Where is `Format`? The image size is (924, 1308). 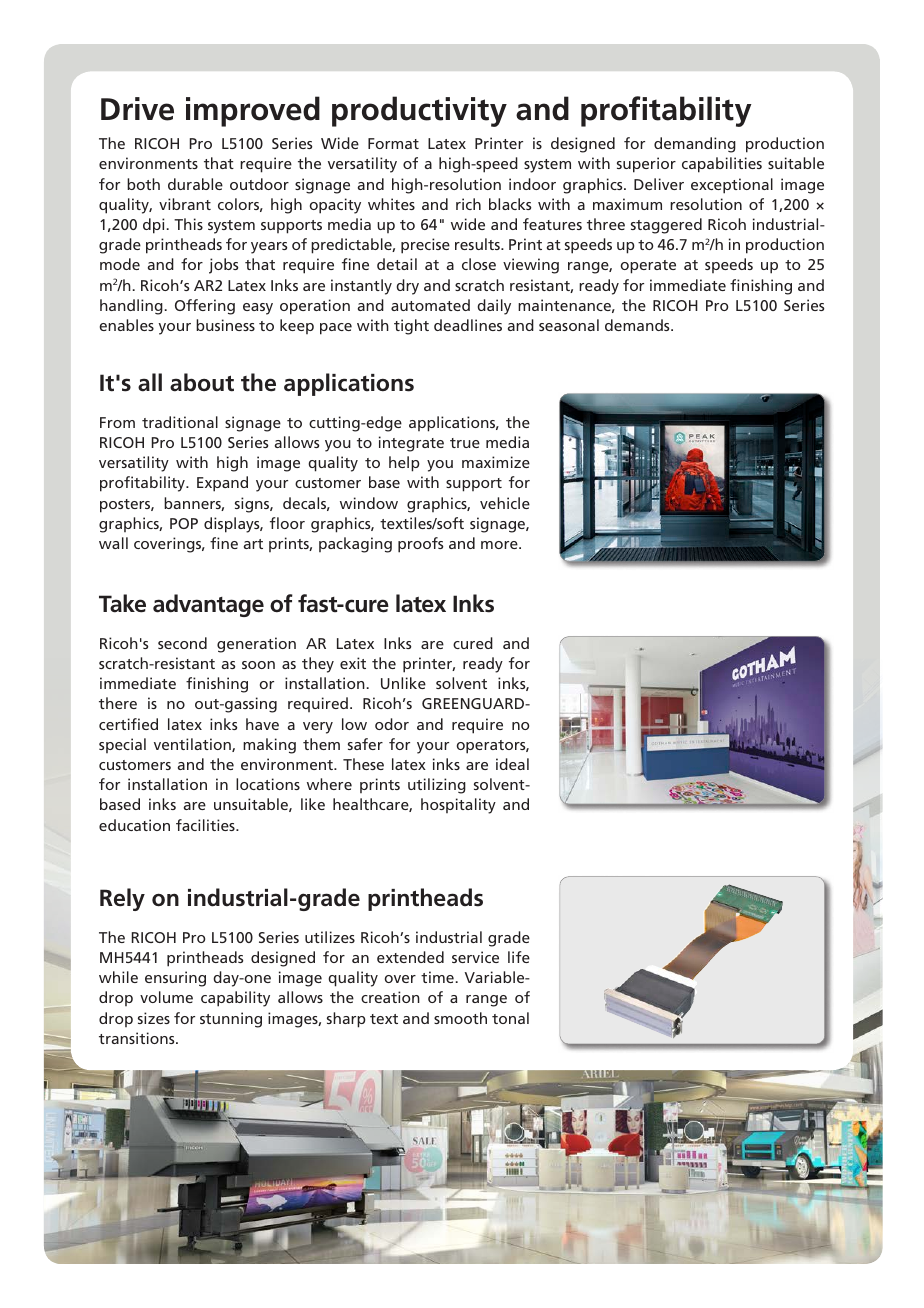 Format is located at coordinates (393, 143).
